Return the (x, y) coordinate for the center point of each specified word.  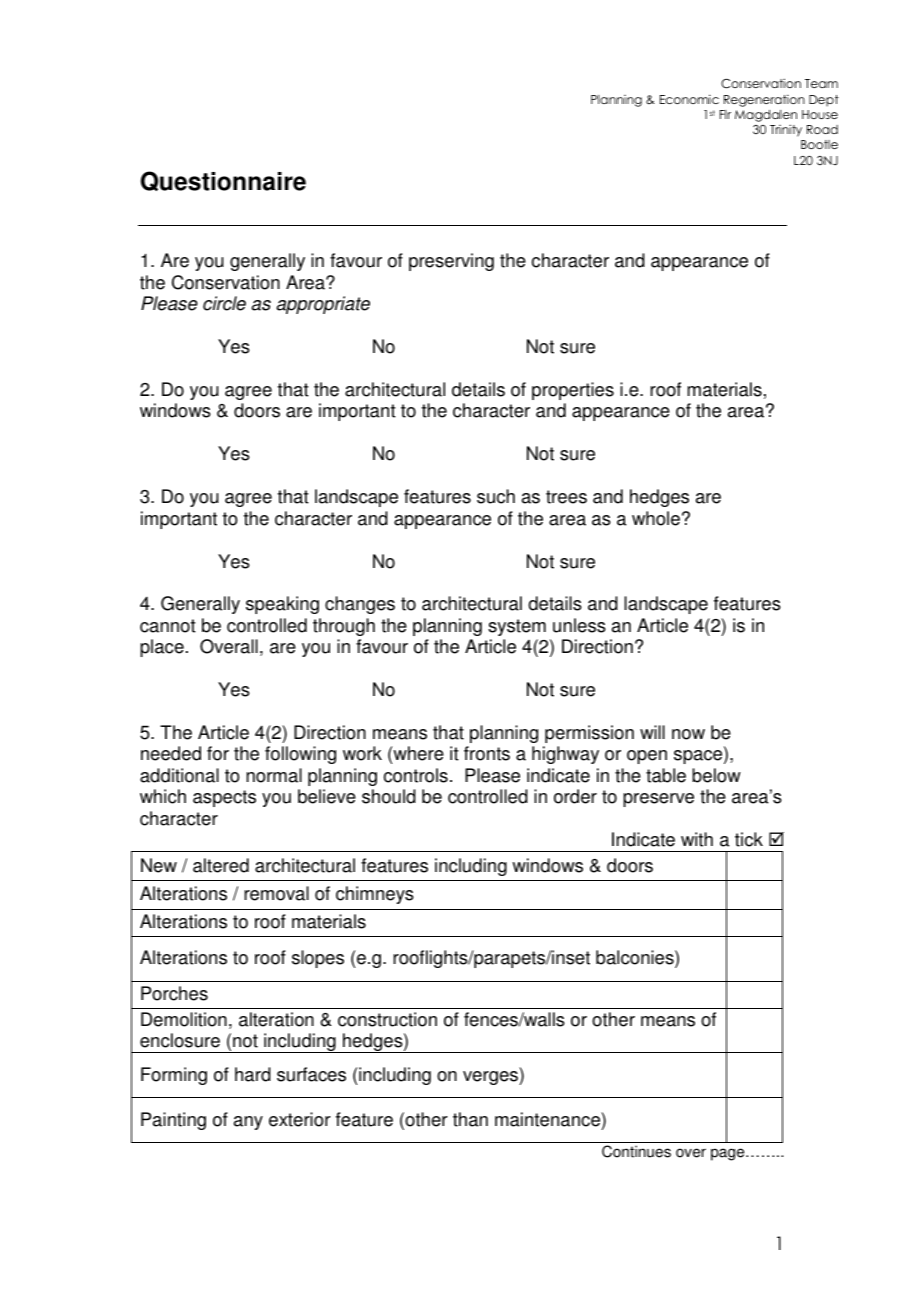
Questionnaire (223, 181)
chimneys (375, 895)
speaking (282, 605)
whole (656, 518)
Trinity (786, 130)
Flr (725, 114)
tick (749, 839)
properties (573, 391)
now (688, 734)
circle (224, 303)
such (496, 496)
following (300, 755)
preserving (451, 262)
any (248, 1123)
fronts (487, 753)
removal (276, 893)
